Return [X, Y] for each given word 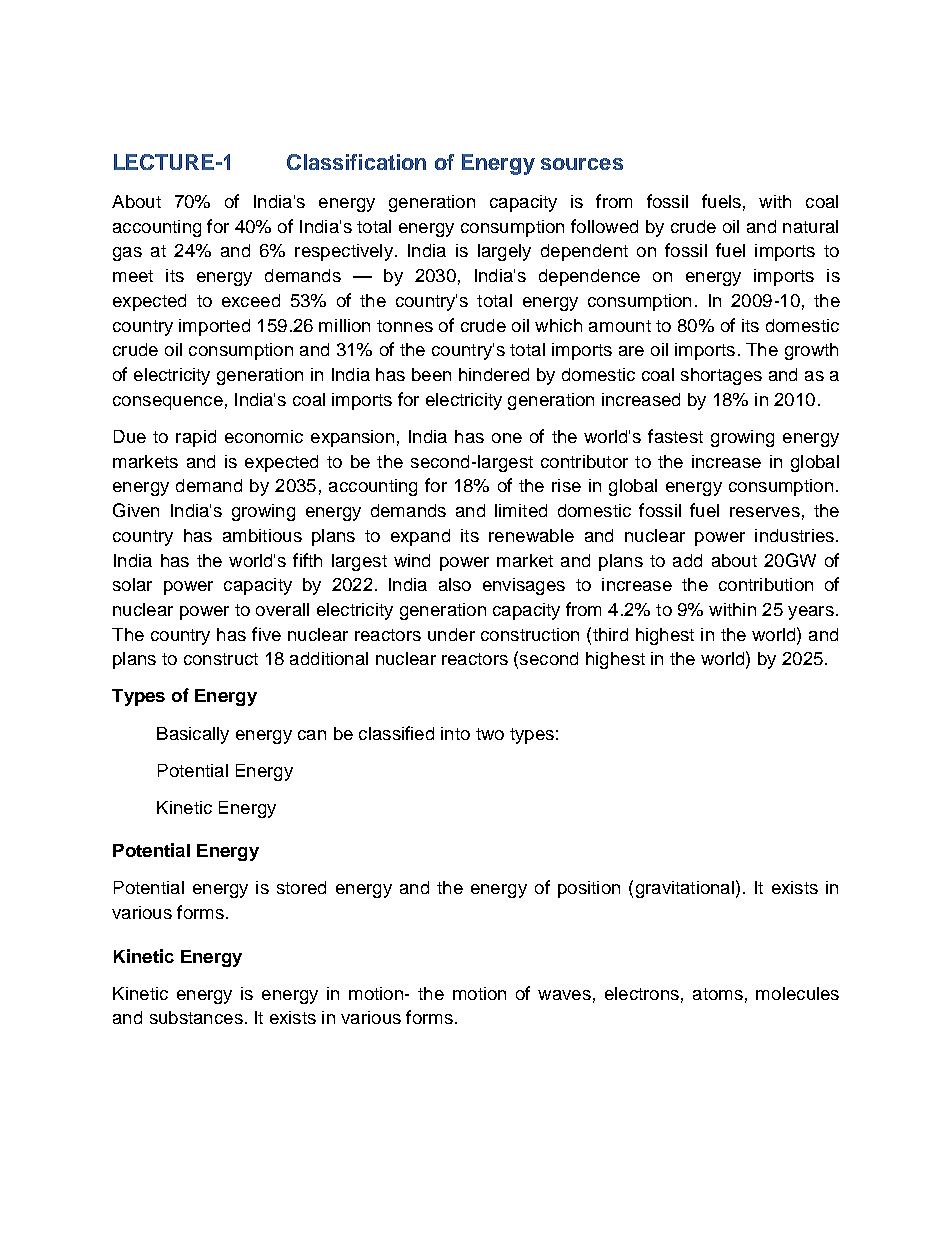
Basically [193, 735]
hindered [494, 374]
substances [196, 1017]
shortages [721, 376]
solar [132, 584]
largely [504, 252]
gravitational [685, 889]
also [455, 584]
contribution [766, 584]
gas [127, 254]
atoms [718, 994]
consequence [168, 403]
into [455, 733]
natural [810, 226]
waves [564, 995]
